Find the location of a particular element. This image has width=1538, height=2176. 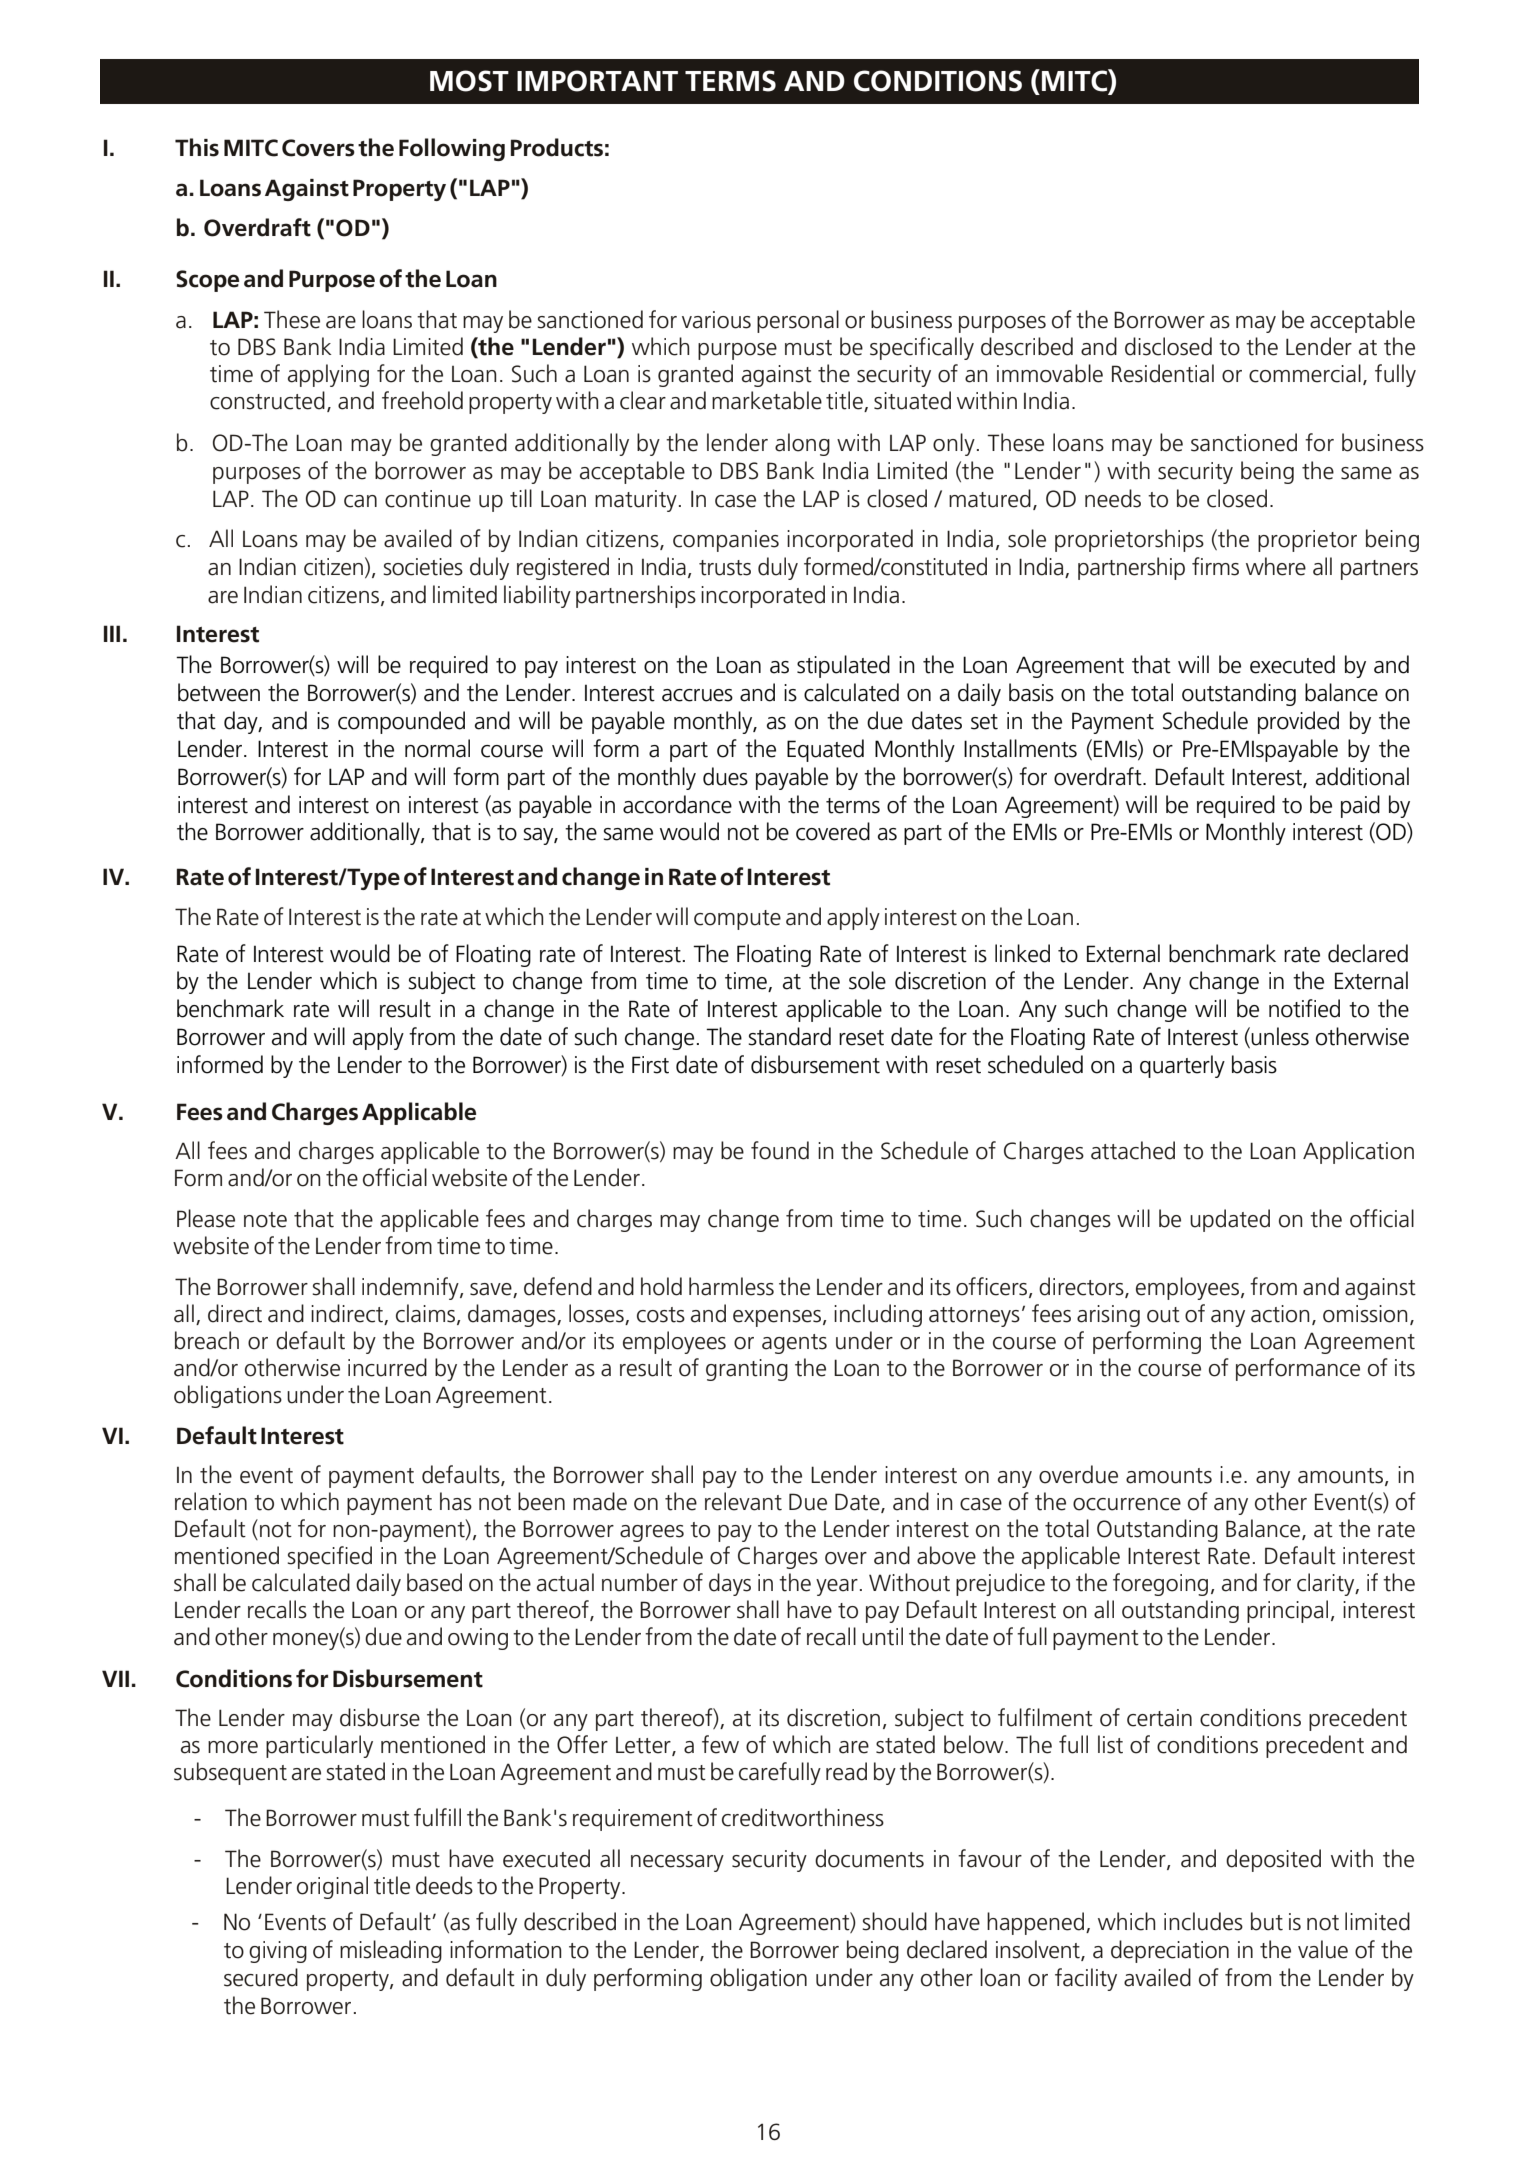

This is located at coordinates (197, 147).
